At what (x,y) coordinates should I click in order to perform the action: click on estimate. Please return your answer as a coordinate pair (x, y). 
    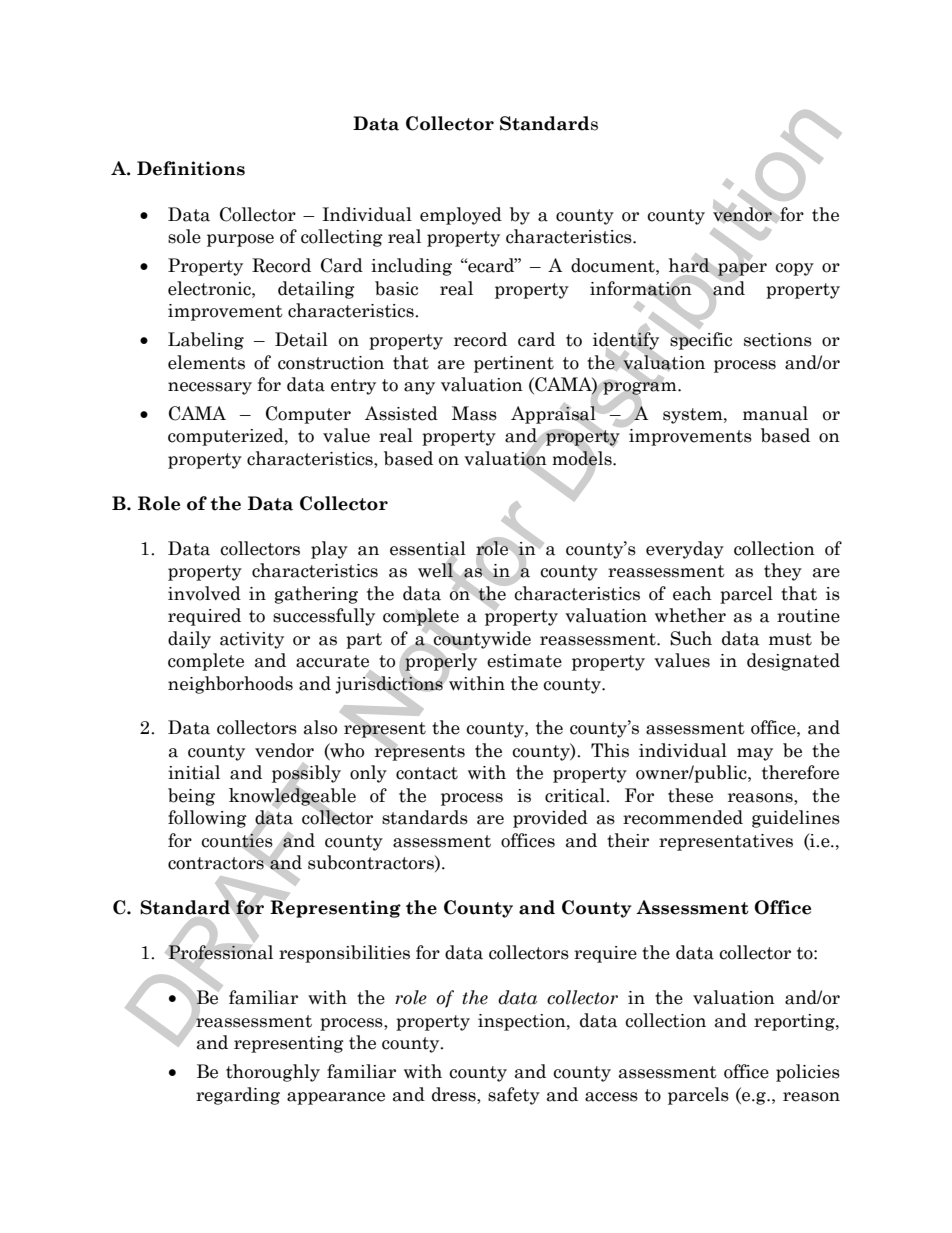
    Looking at the image, I should click on (524, 661).
